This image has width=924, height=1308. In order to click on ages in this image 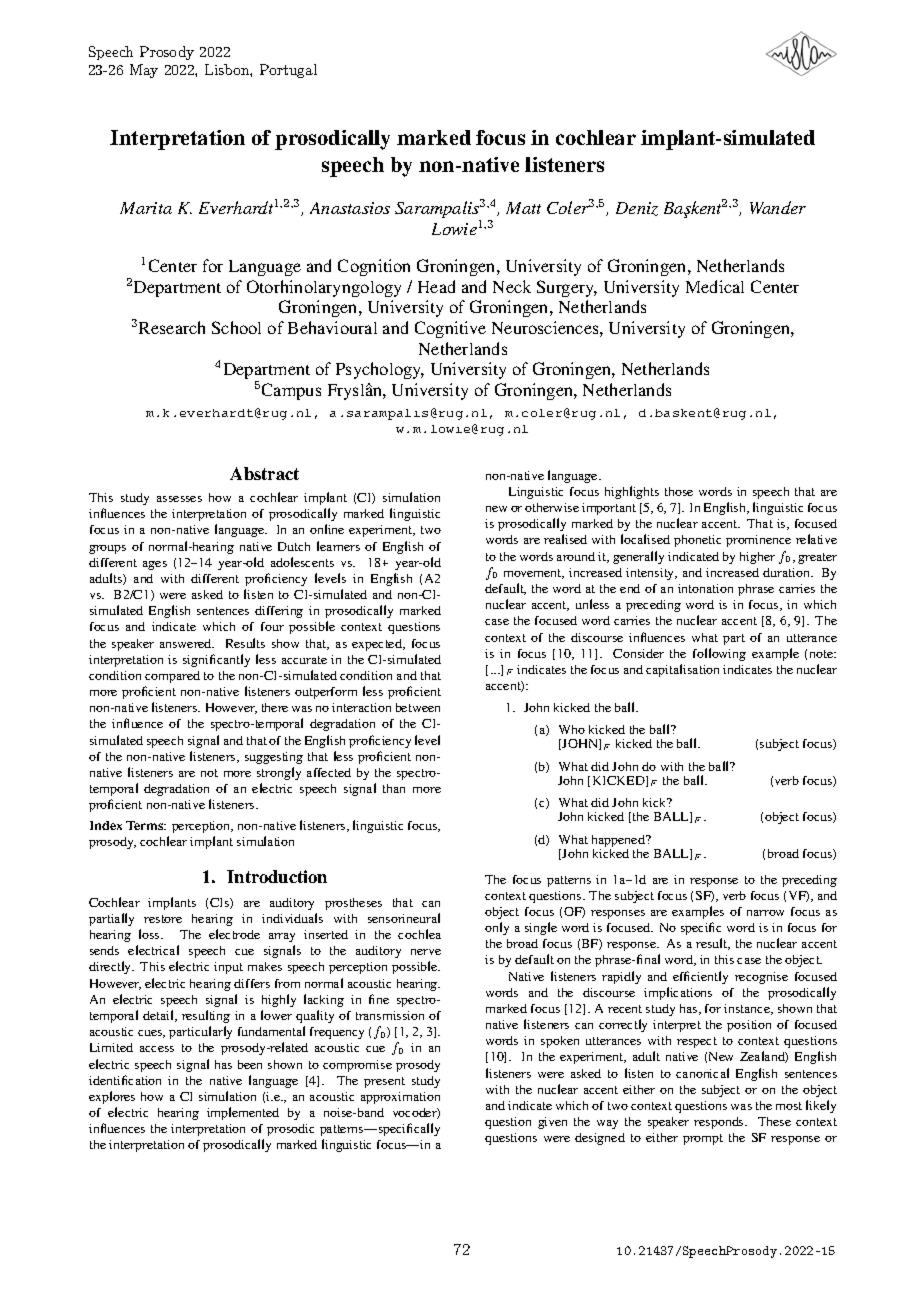, I will do `click(155, 565)`.
